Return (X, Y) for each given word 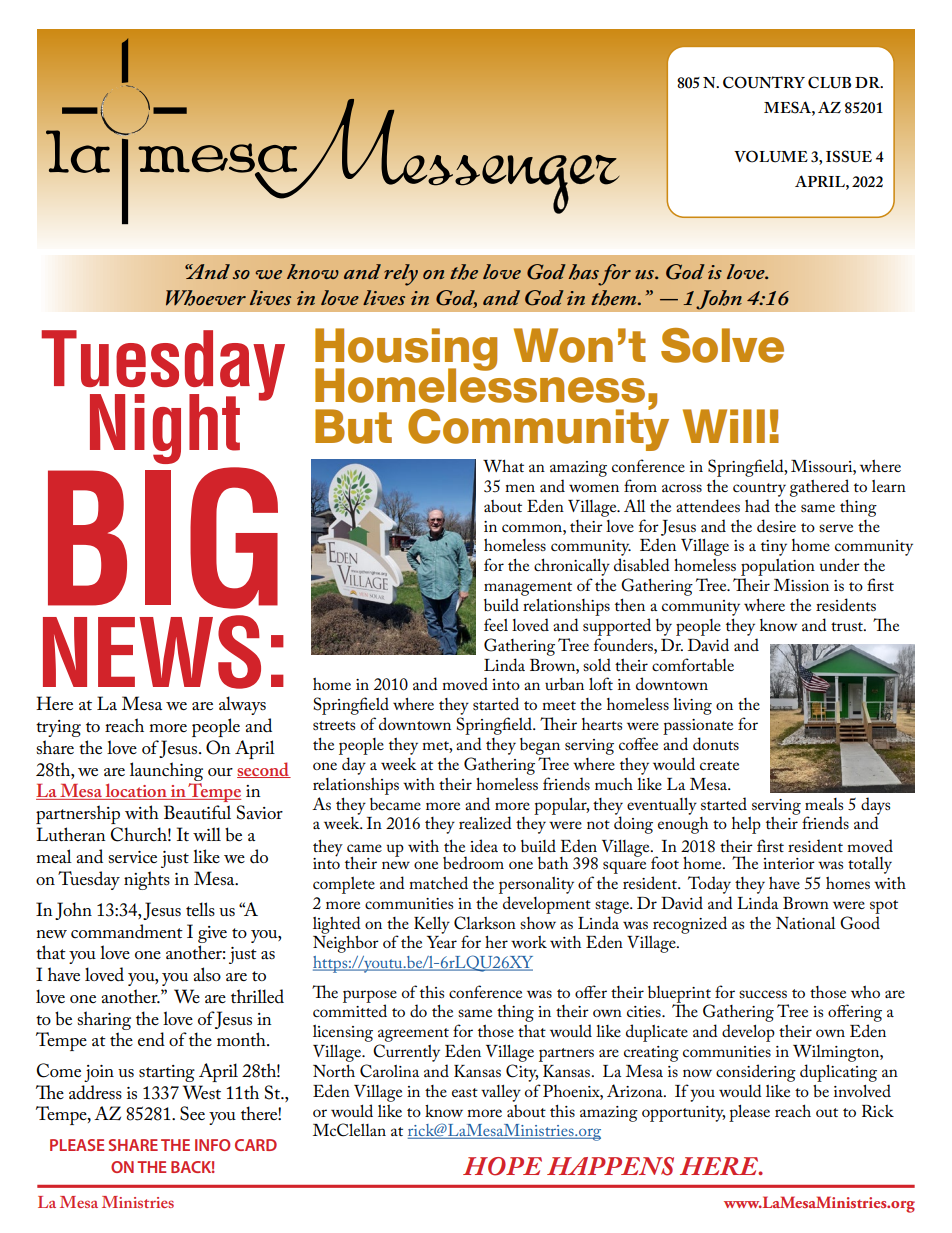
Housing (406, 350)
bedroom (473, 862)
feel (496, 624)
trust (848, 626)
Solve (722, 345)
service (132, 857)
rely (401, 275)
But (353, 426)
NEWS (152, 652)
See (192, 1113)
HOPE (502, 1166)
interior (789, 863)
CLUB (829, 82)
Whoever (206, 298)
